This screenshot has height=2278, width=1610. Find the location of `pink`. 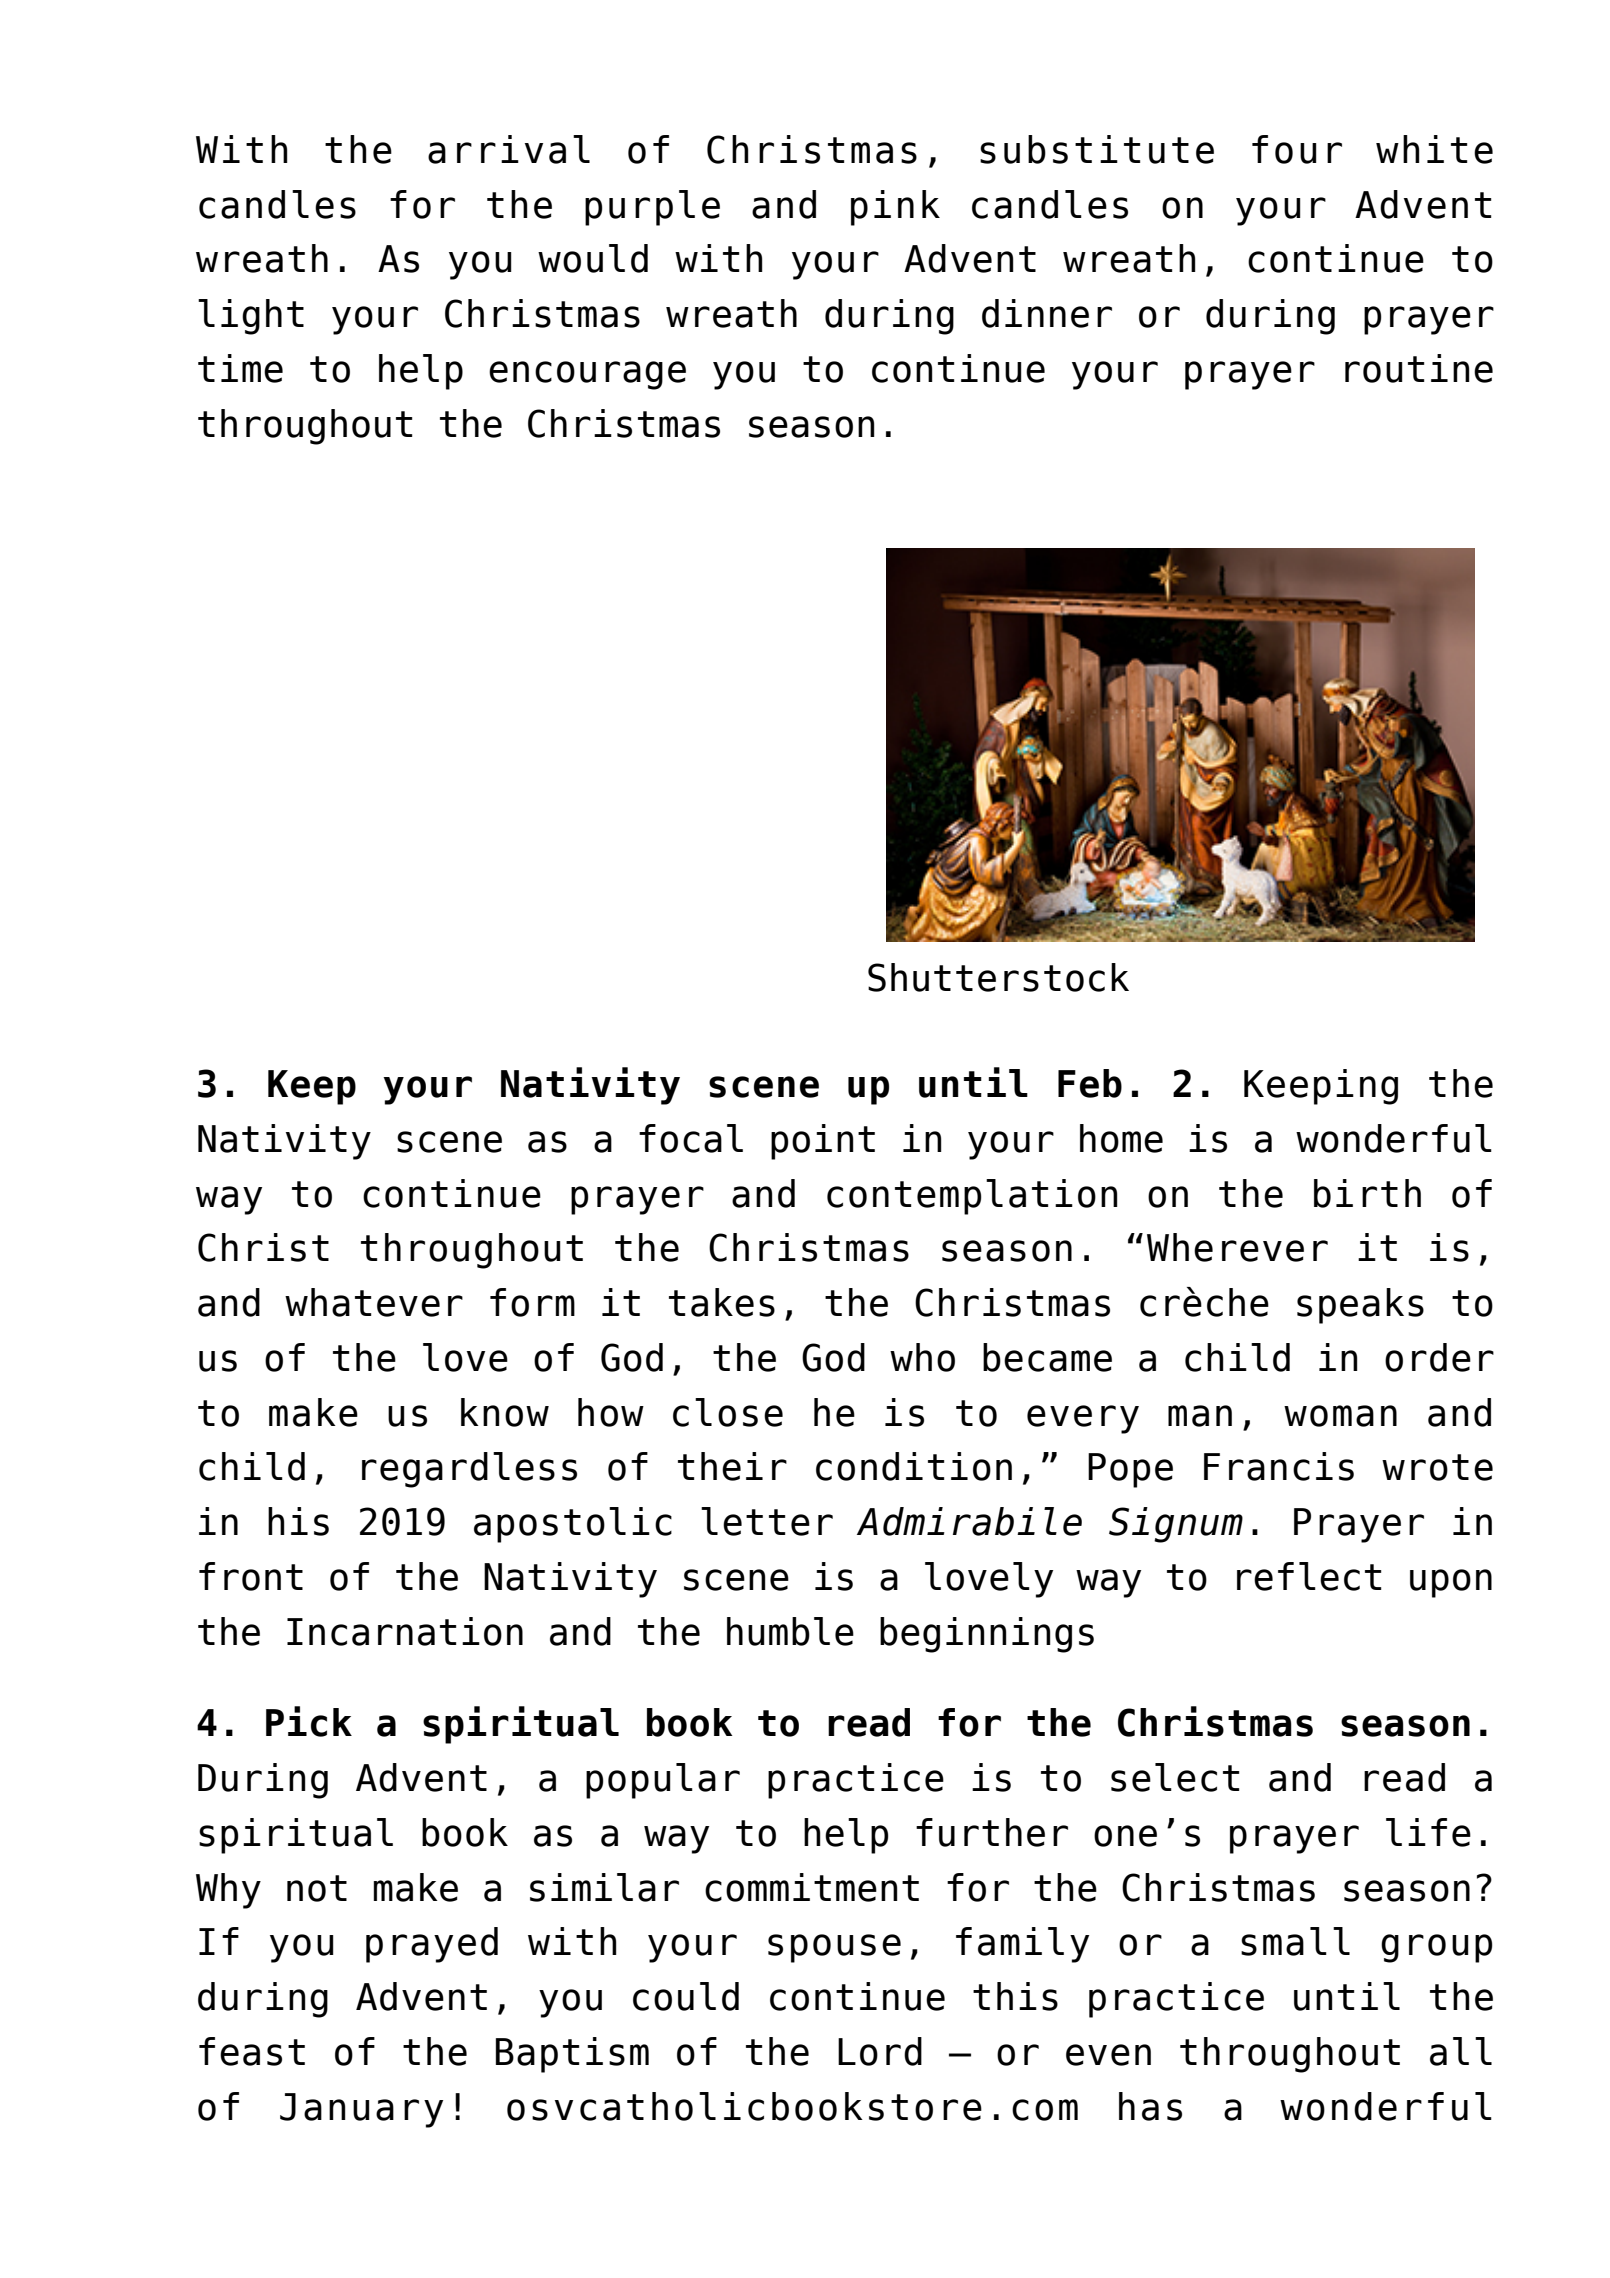

pink is located at coordinates (895, 208).
